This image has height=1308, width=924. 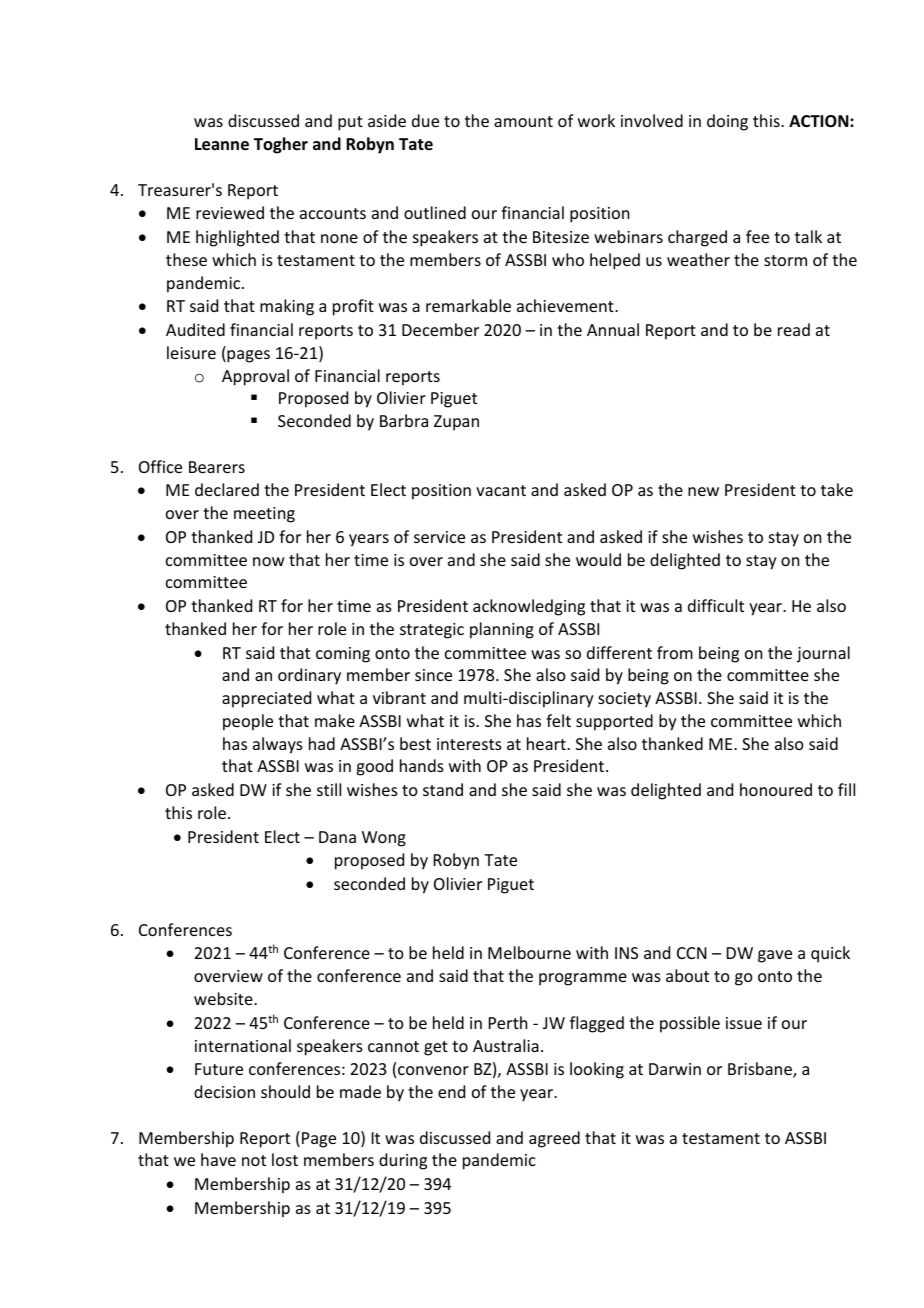 I want to click on Dana, so click(x=337, y=837).
